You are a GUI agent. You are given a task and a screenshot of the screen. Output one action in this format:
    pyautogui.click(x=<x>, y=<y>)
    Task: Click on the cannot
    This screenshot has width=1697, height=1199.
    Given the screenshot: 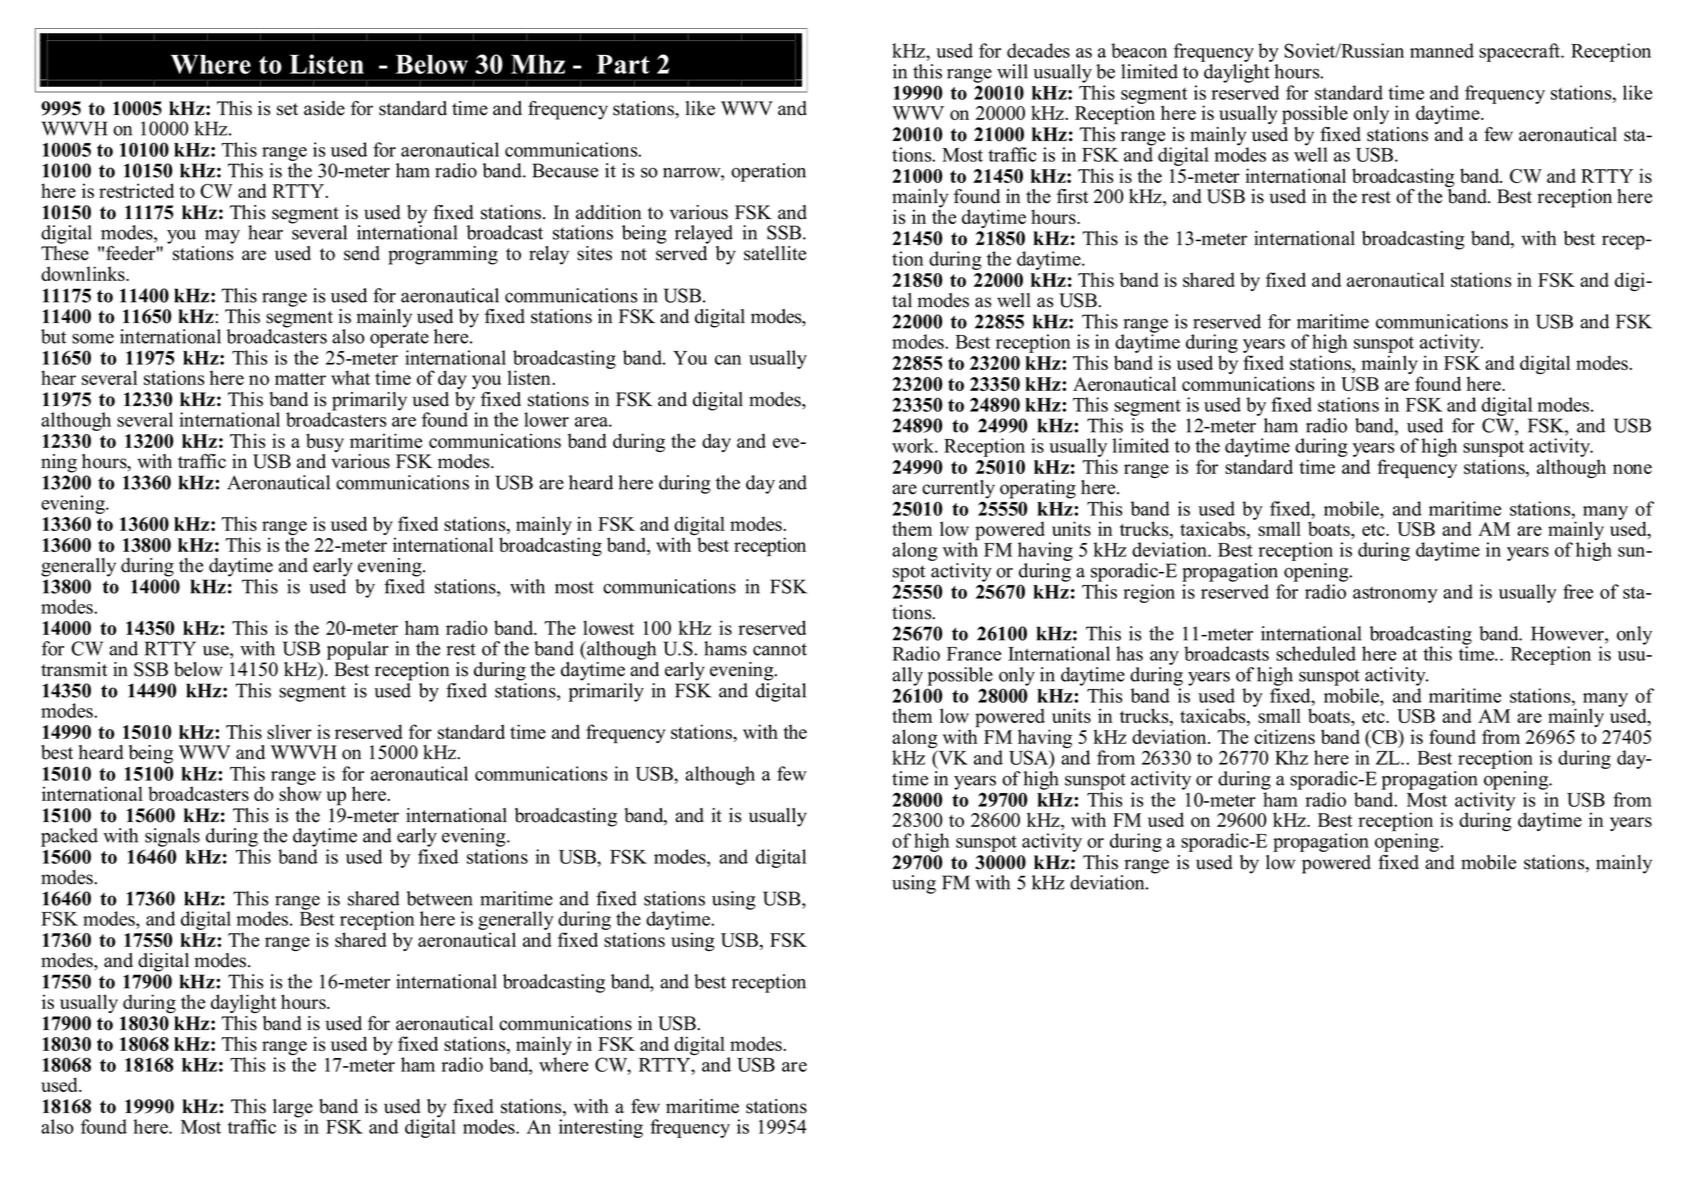 What is the action you would take?
    pyautogui.click(x=780, y=649)
